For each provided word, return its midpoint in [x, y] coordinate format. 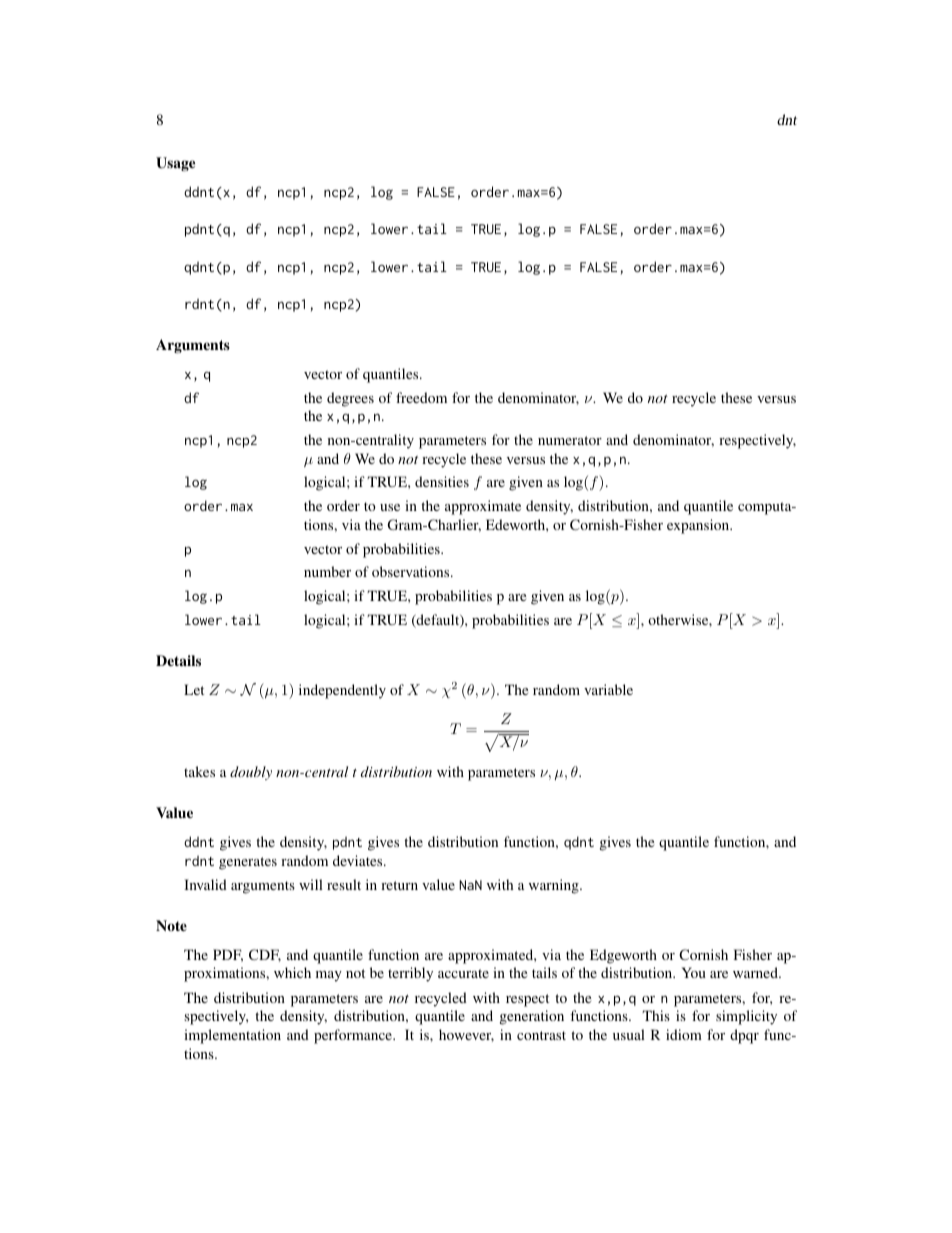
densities [442, 481]
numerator [570, 440]
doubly [251, 773]
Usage [175, 164]
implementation [232, 1036]
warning [555, 886]
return [399, 885]
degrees [350, 399]
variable [608, 689]
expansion [699, 526]
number [327, 571]
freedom [421, 397]
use [390, 507]
